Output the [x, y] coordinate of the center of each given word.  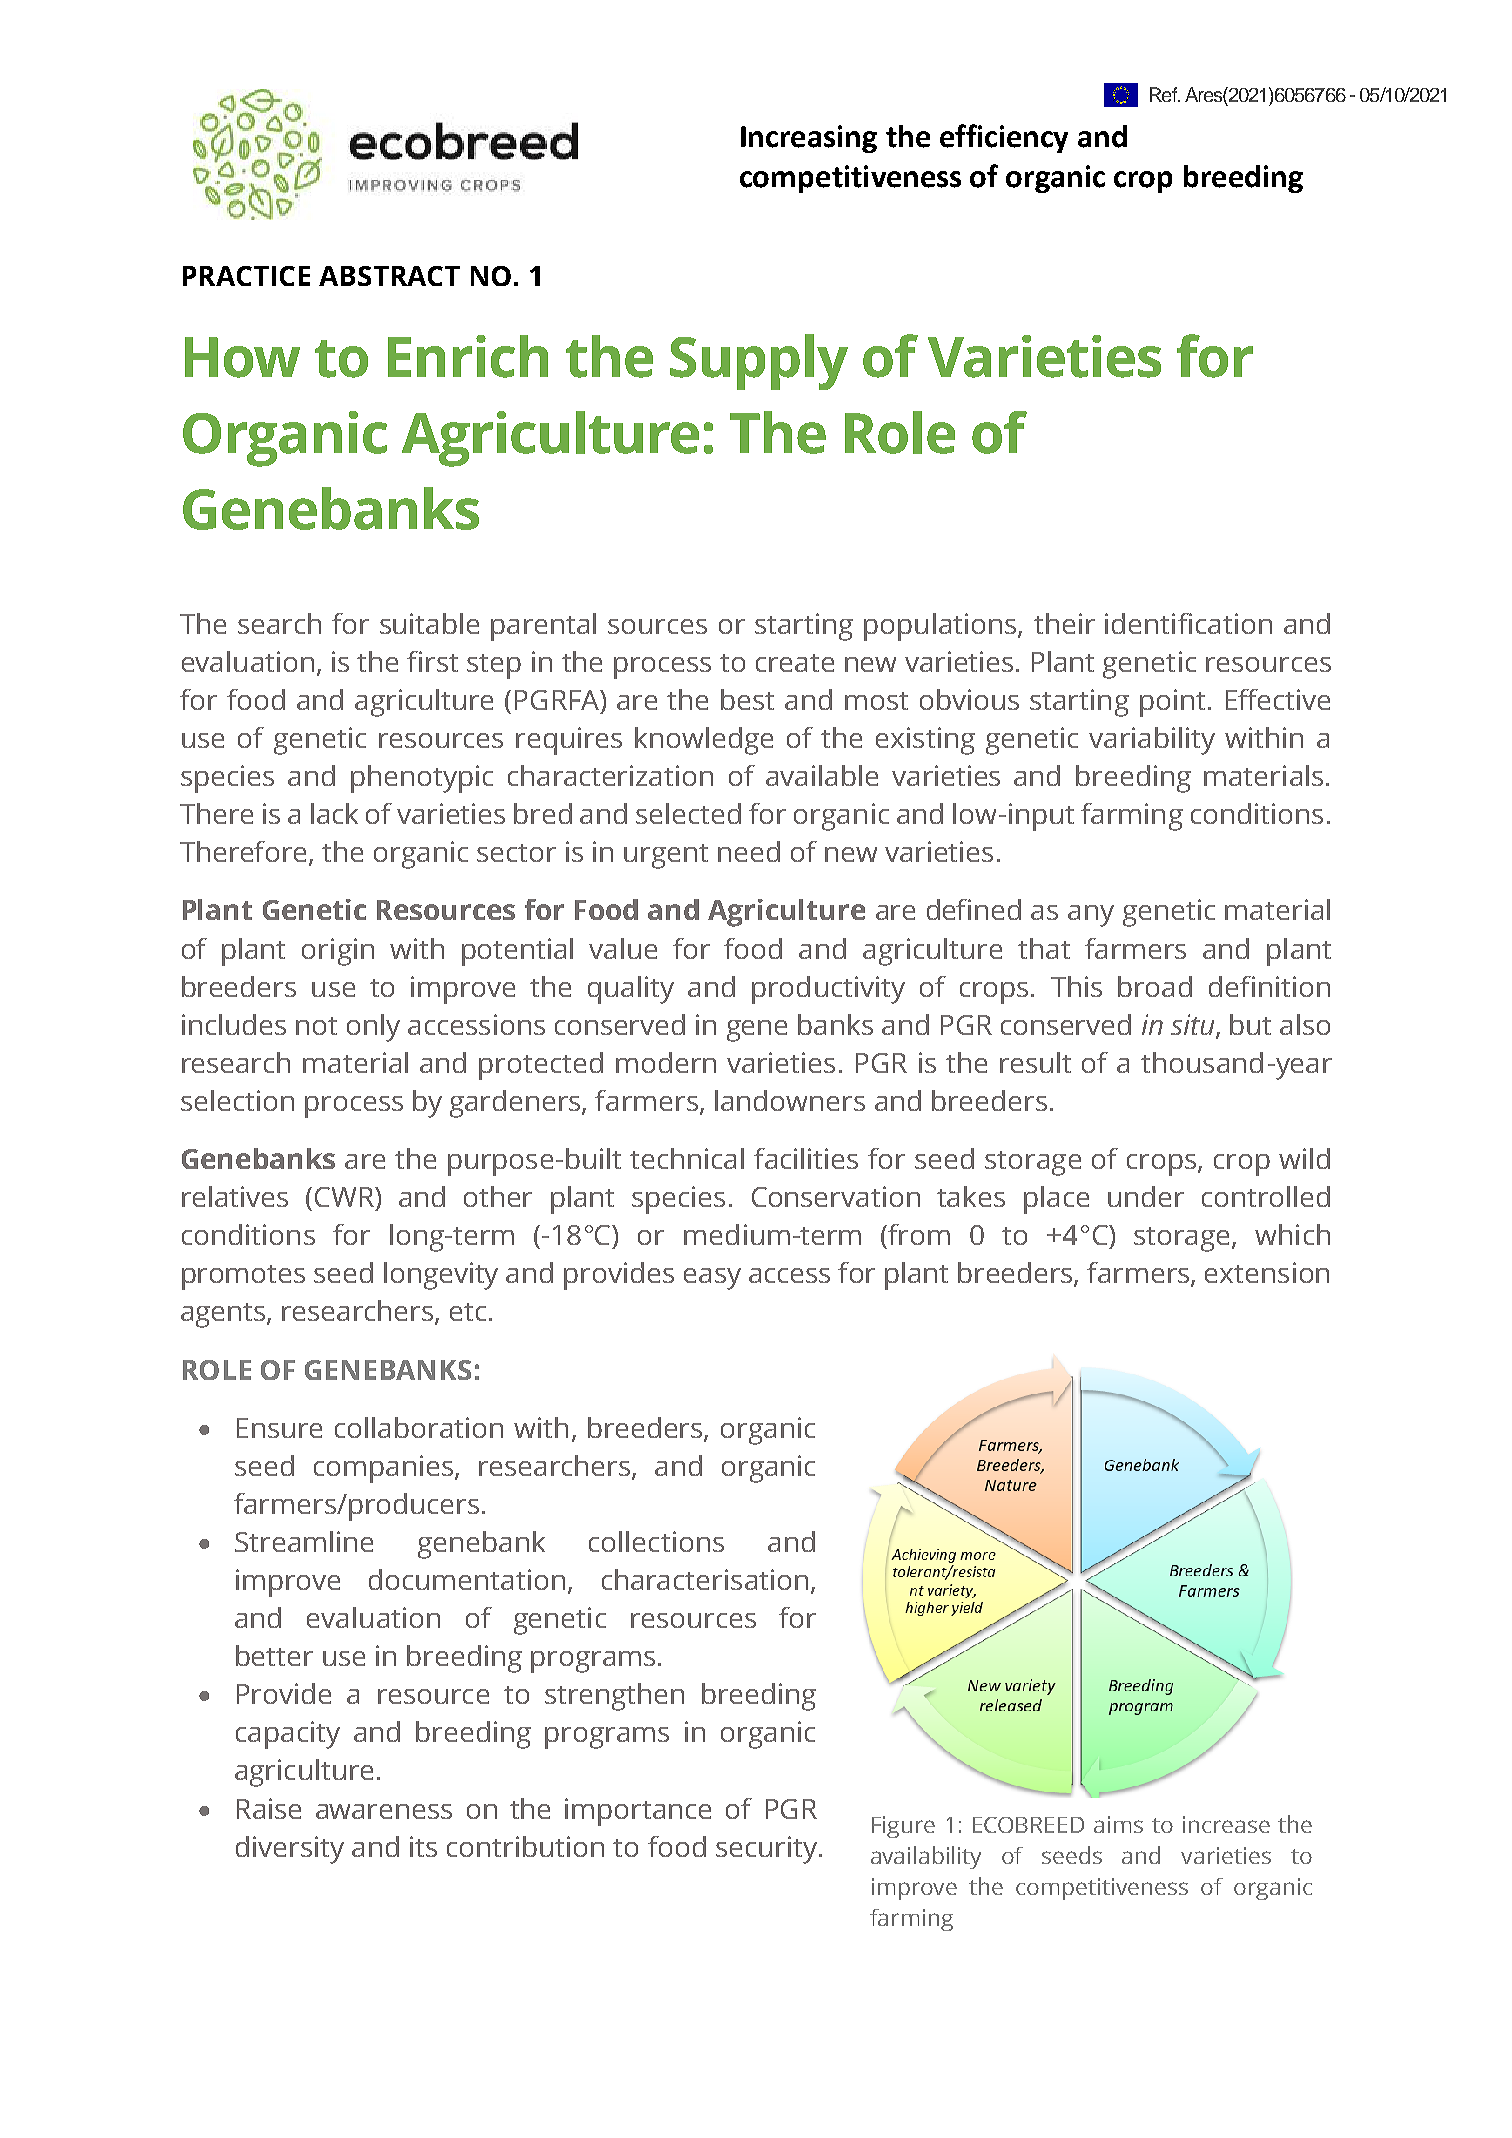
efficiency [1004, 138]
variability [1152, 741]
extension [1267, 1272]
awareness [384, 1811]
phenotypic [422, 779]
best [747, 699]
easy [712, 1279]
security [768, 1850]
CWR [345, 1197]
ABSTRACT [389, 276]
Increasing [809, 139]
